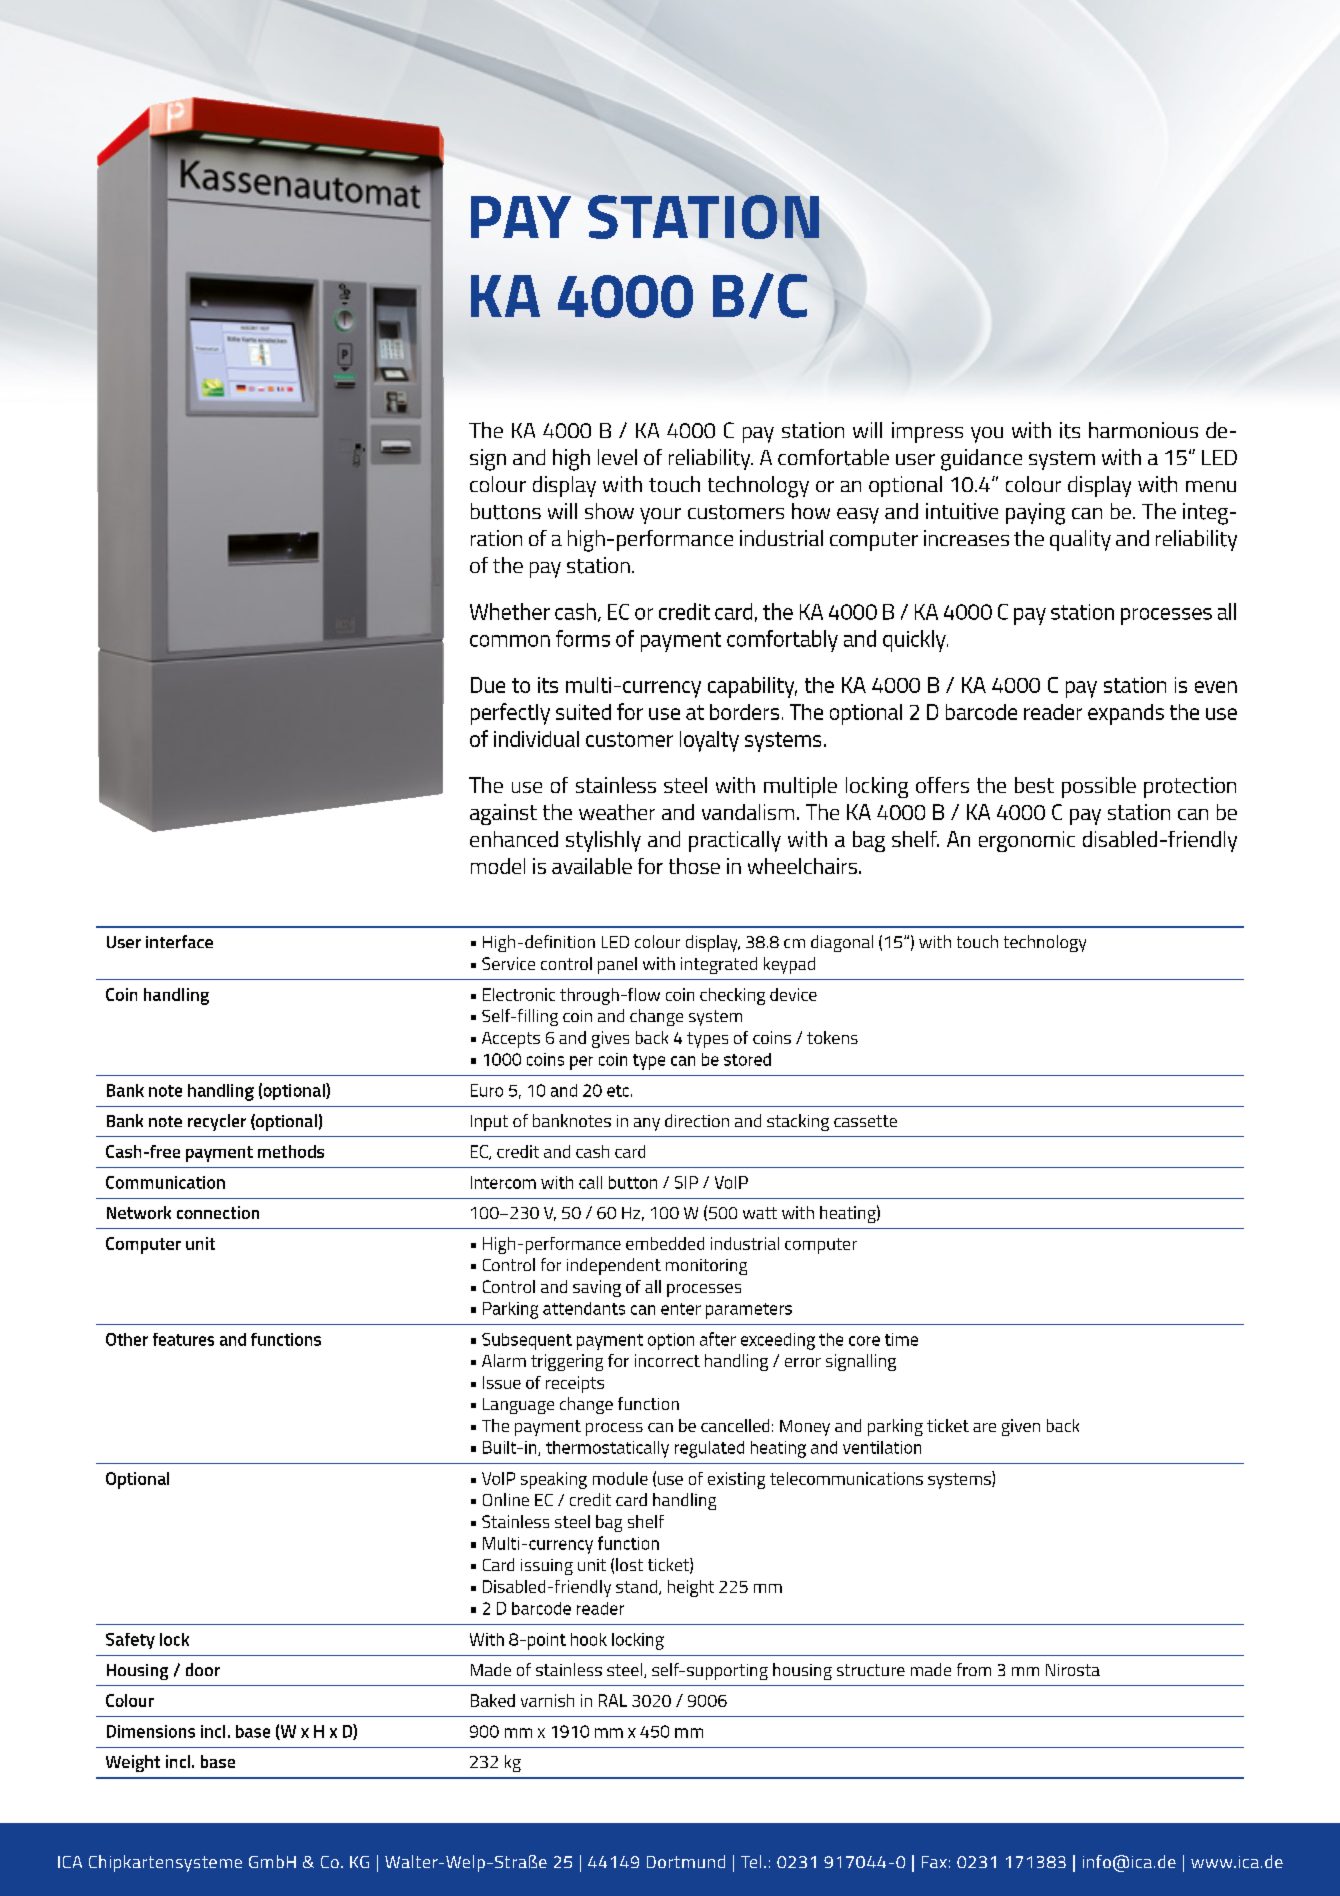 The image size is (1340, 1896). Describe the element at coordinates (133, 1763) in the screenshot. I see `Weight` at that location.
